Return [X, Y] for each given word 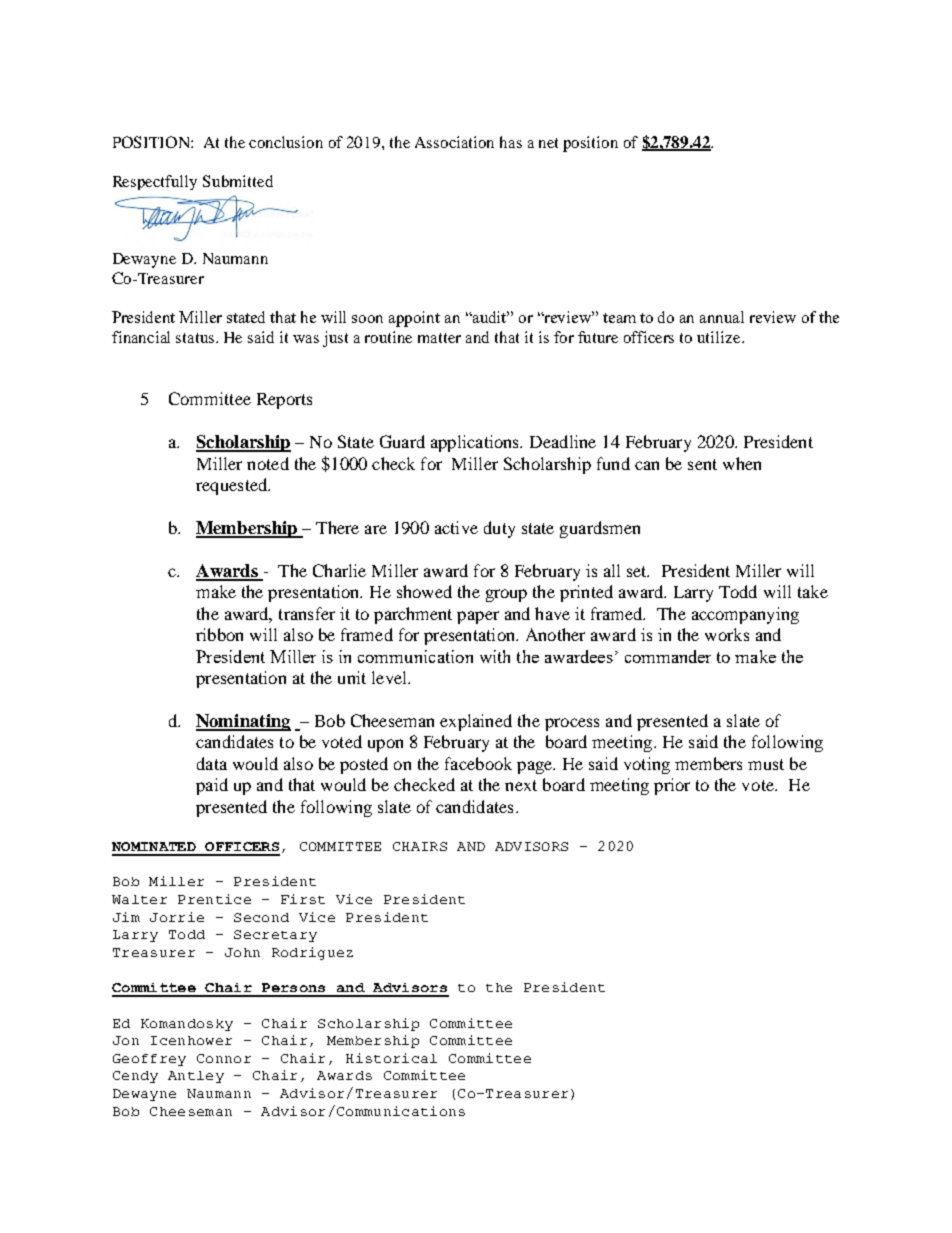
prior [672, 786]
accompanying [745, 615]
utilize [720, 337]
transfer [307, 613]
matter [439, 338]
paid [212, 786]
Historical [391, 1058]
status [196, 338]
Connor [224, 1058]
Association [454, 142]
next [521, 785]
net [548, 143]
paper [478, 617]
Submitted [238, 181]
